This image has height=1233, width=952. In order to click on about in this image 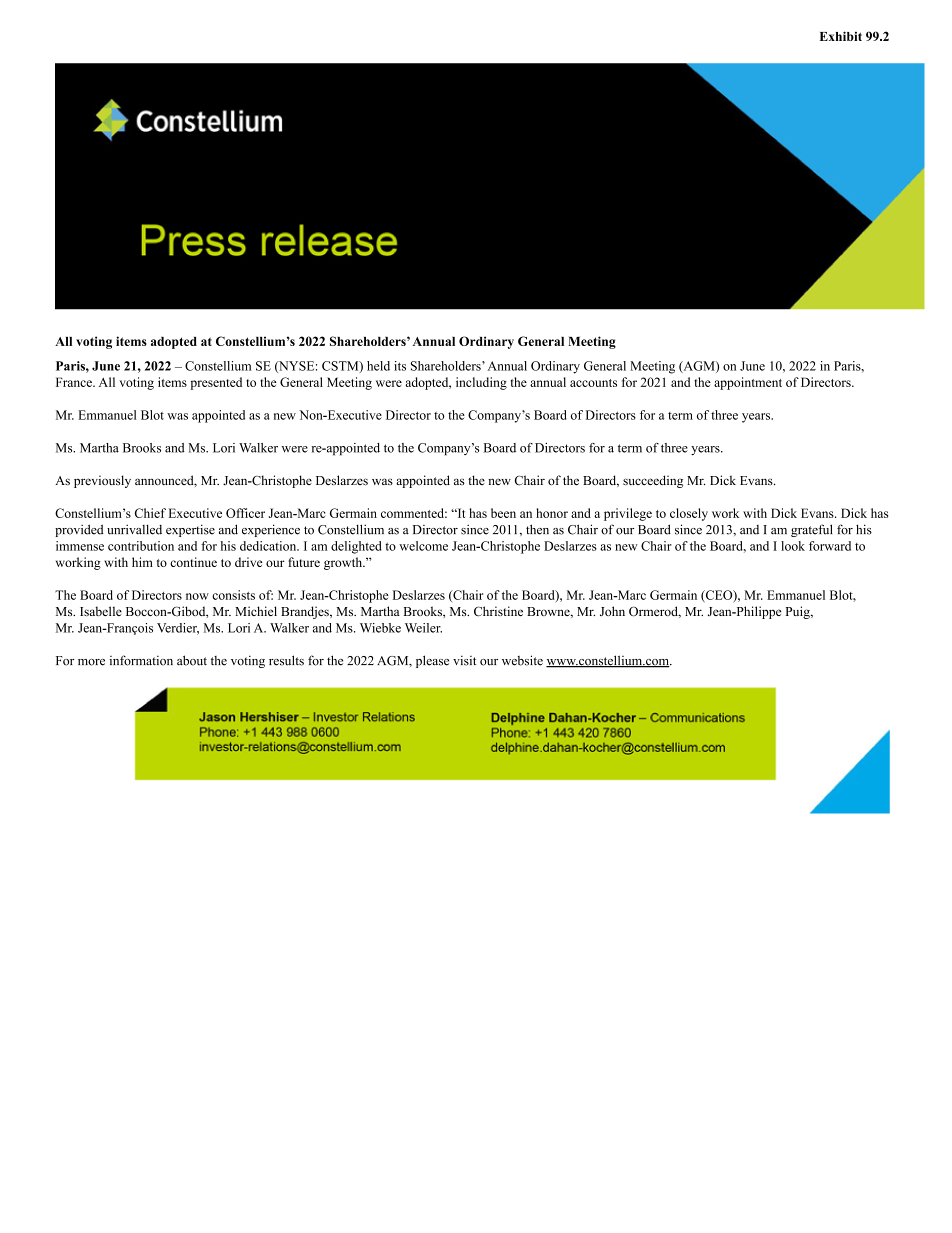, I will do `click(192, 660)`.
